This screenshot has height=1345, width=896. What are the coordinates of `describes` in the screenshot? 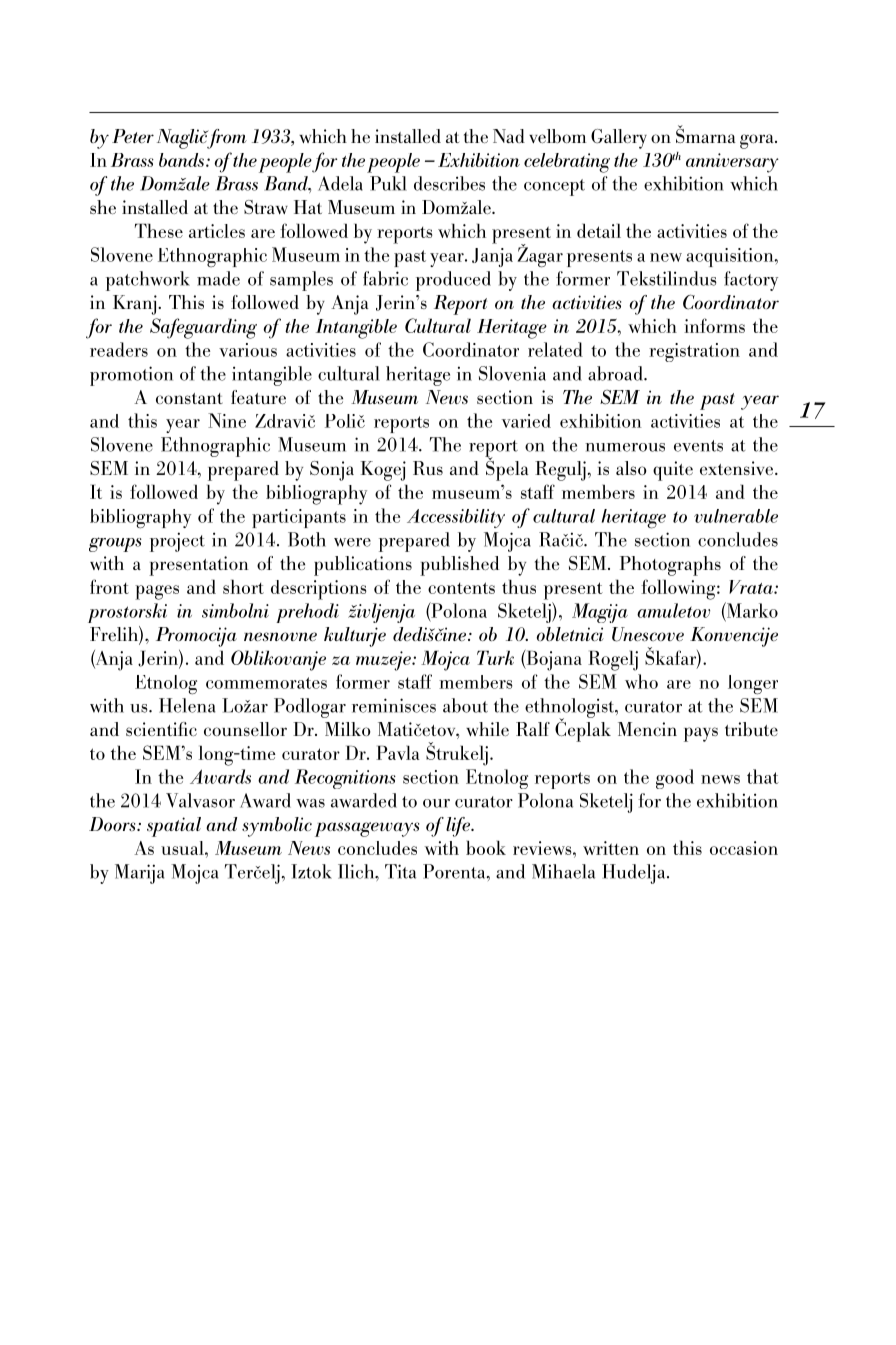 It's located at (449, 183).
